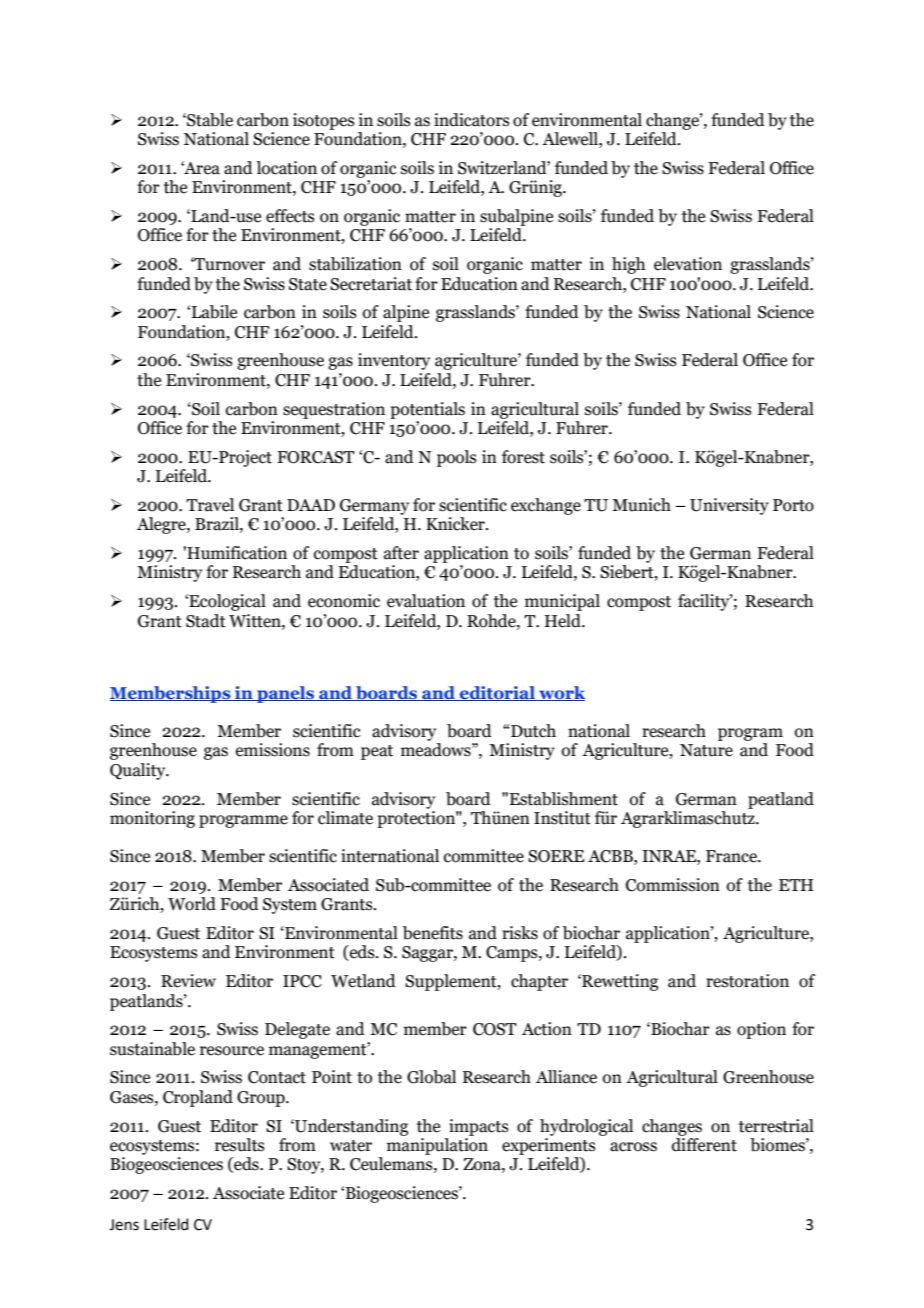  What do you see at coordinates (286, 694) in the page?
I see `panels` at bounding box center [286, 694].
